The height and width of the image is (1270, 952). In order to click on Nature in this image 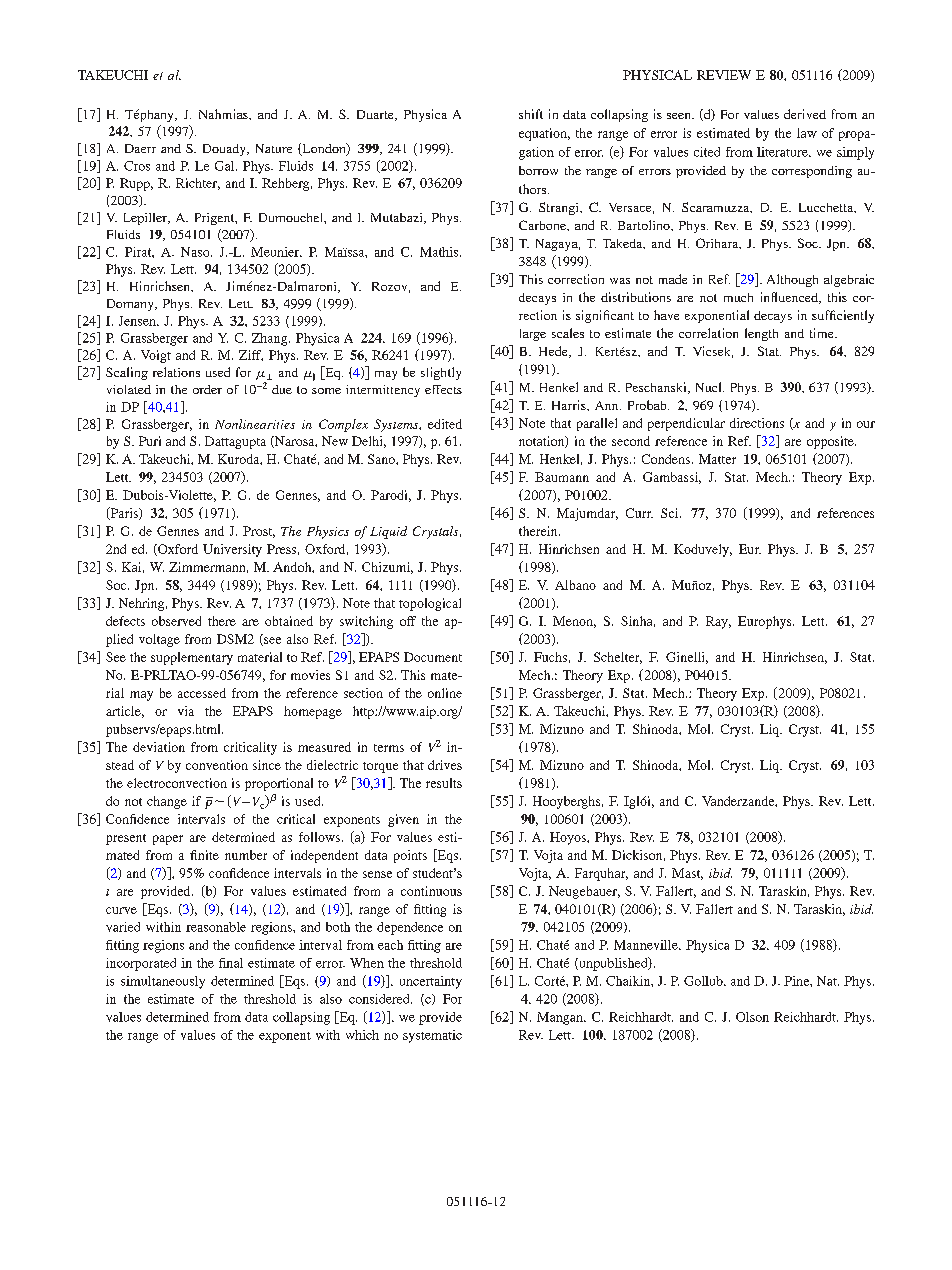, I will do `click(274, 148)`.
